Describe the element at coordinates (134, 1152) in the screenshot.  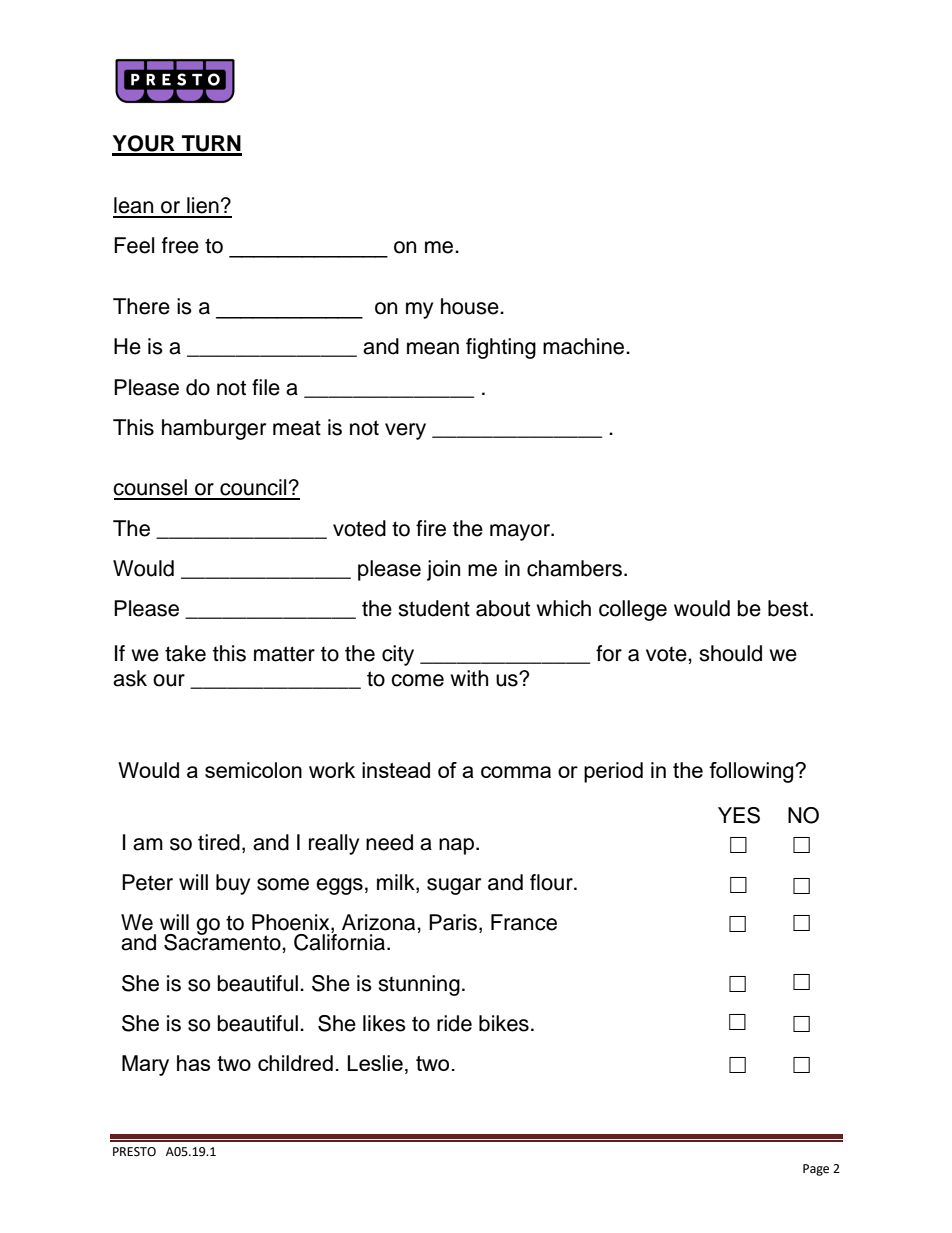
I see `PRESTO` at that location.
